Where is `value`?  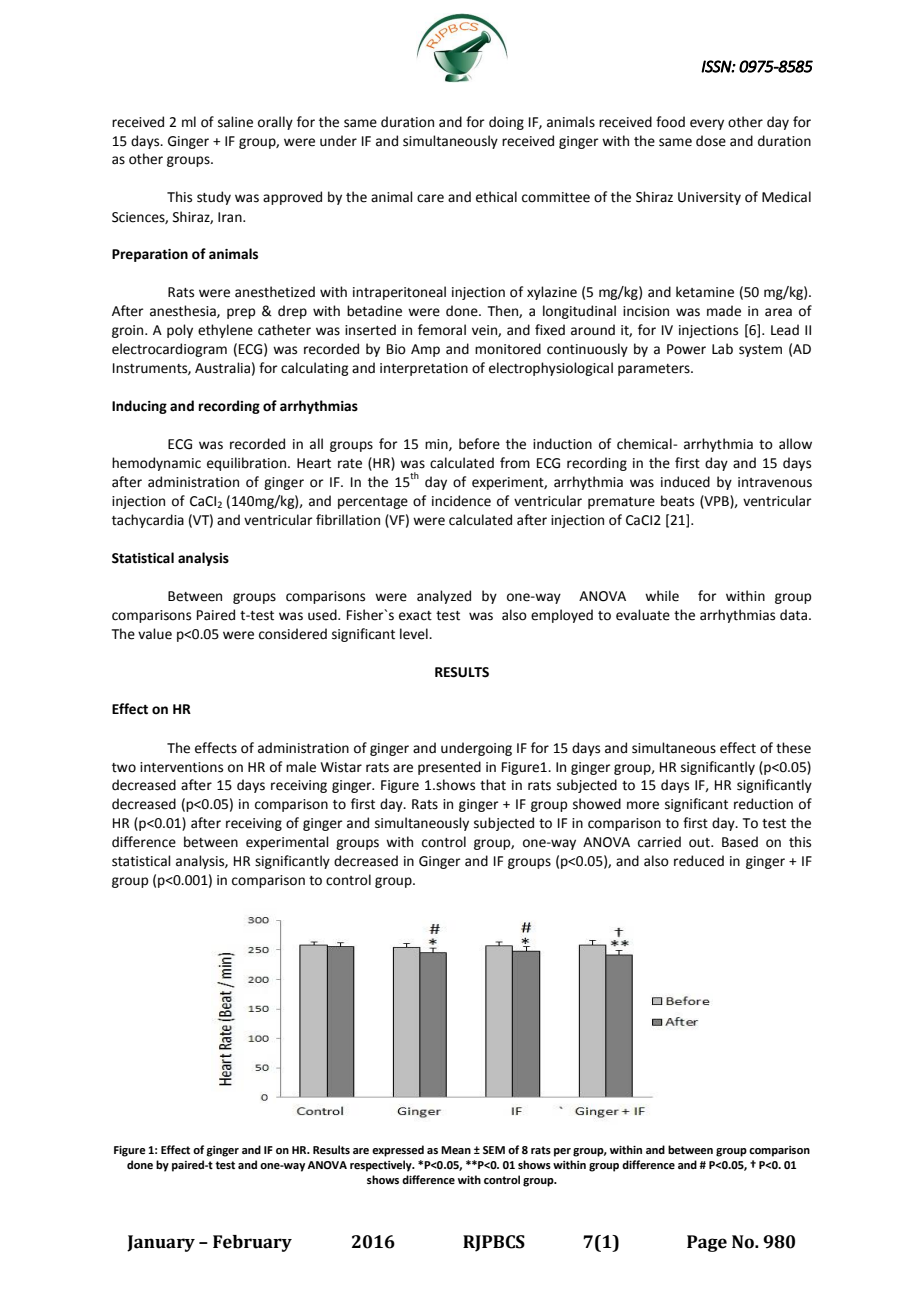 value is located at coordinates (155, 634).
